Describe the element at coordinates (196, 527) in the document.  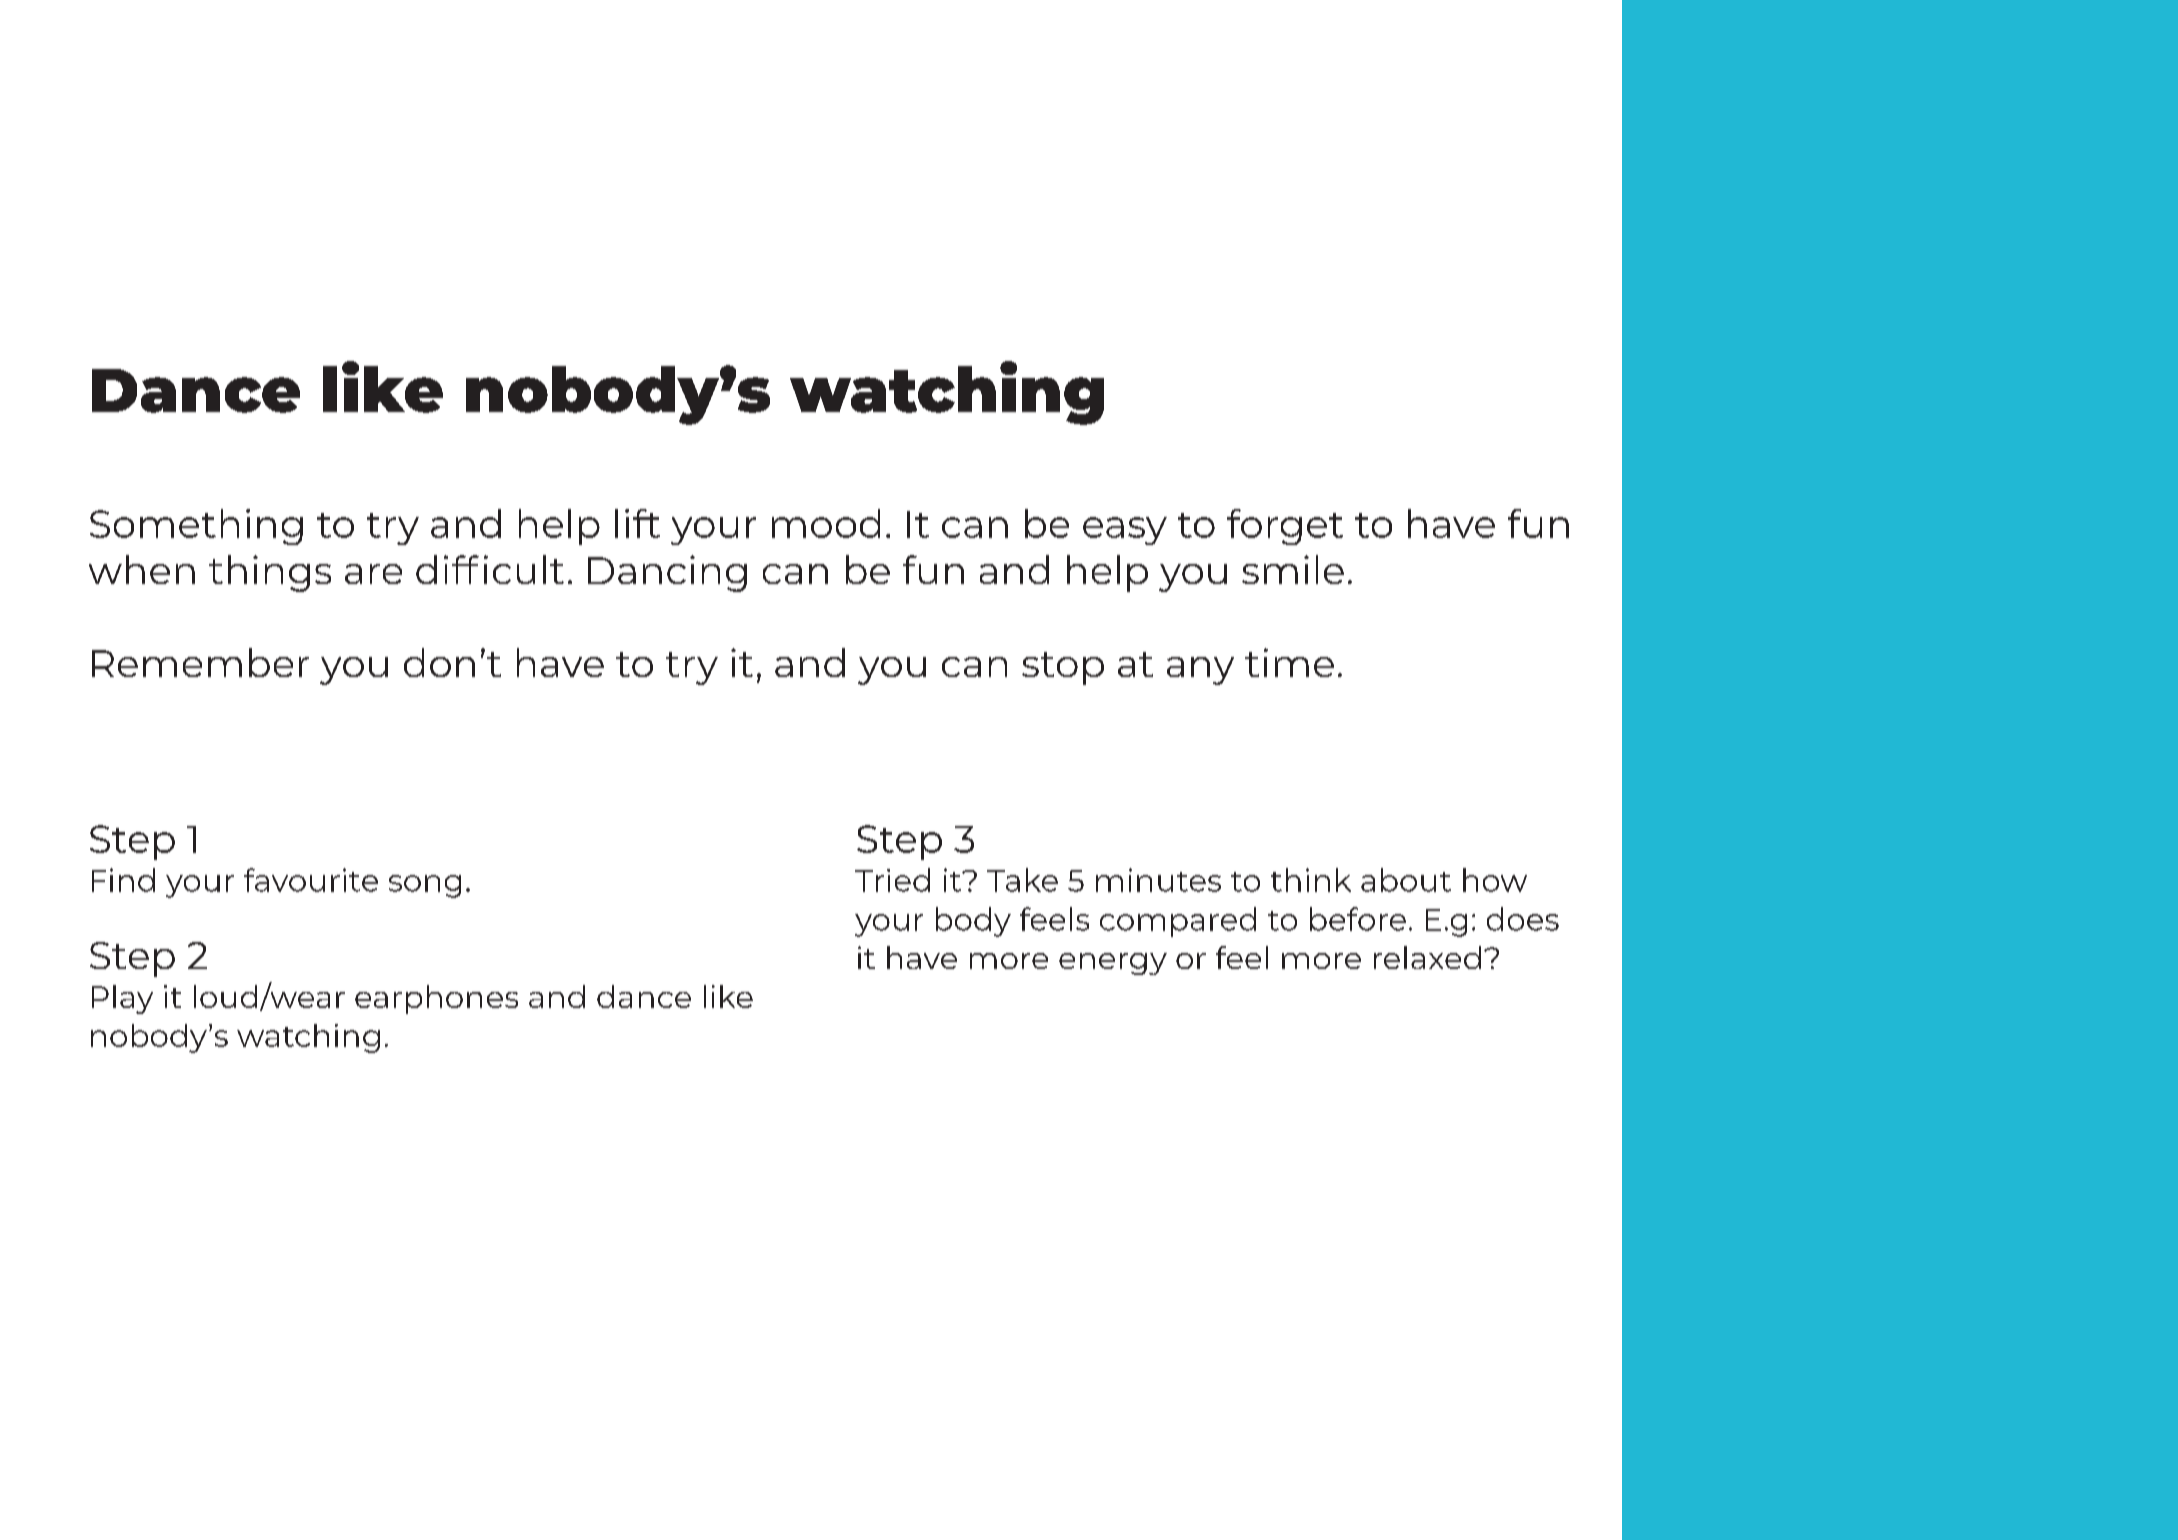
I see `Something` at that location.
